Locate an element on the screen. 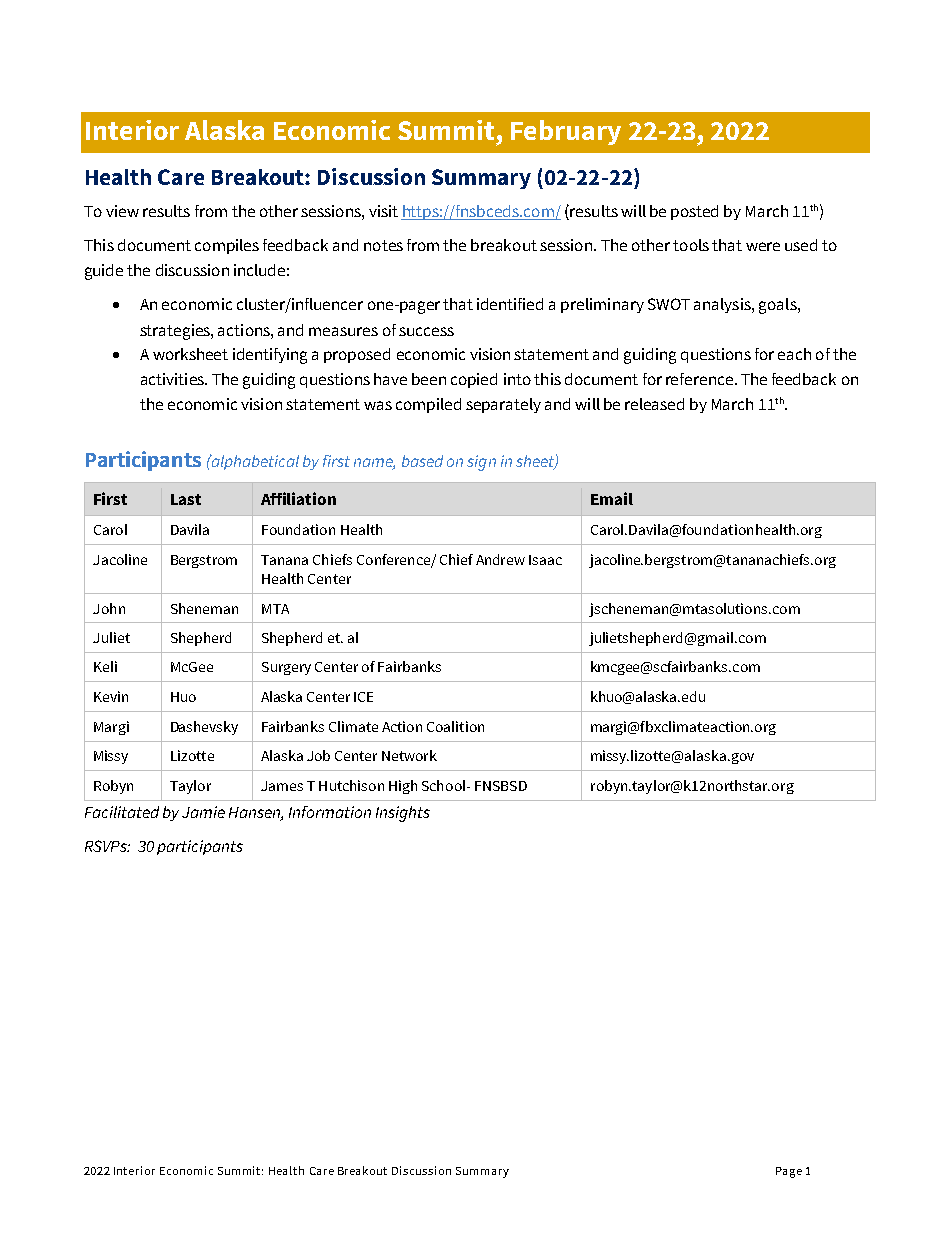  posted is located at coordinates (694, 212).
